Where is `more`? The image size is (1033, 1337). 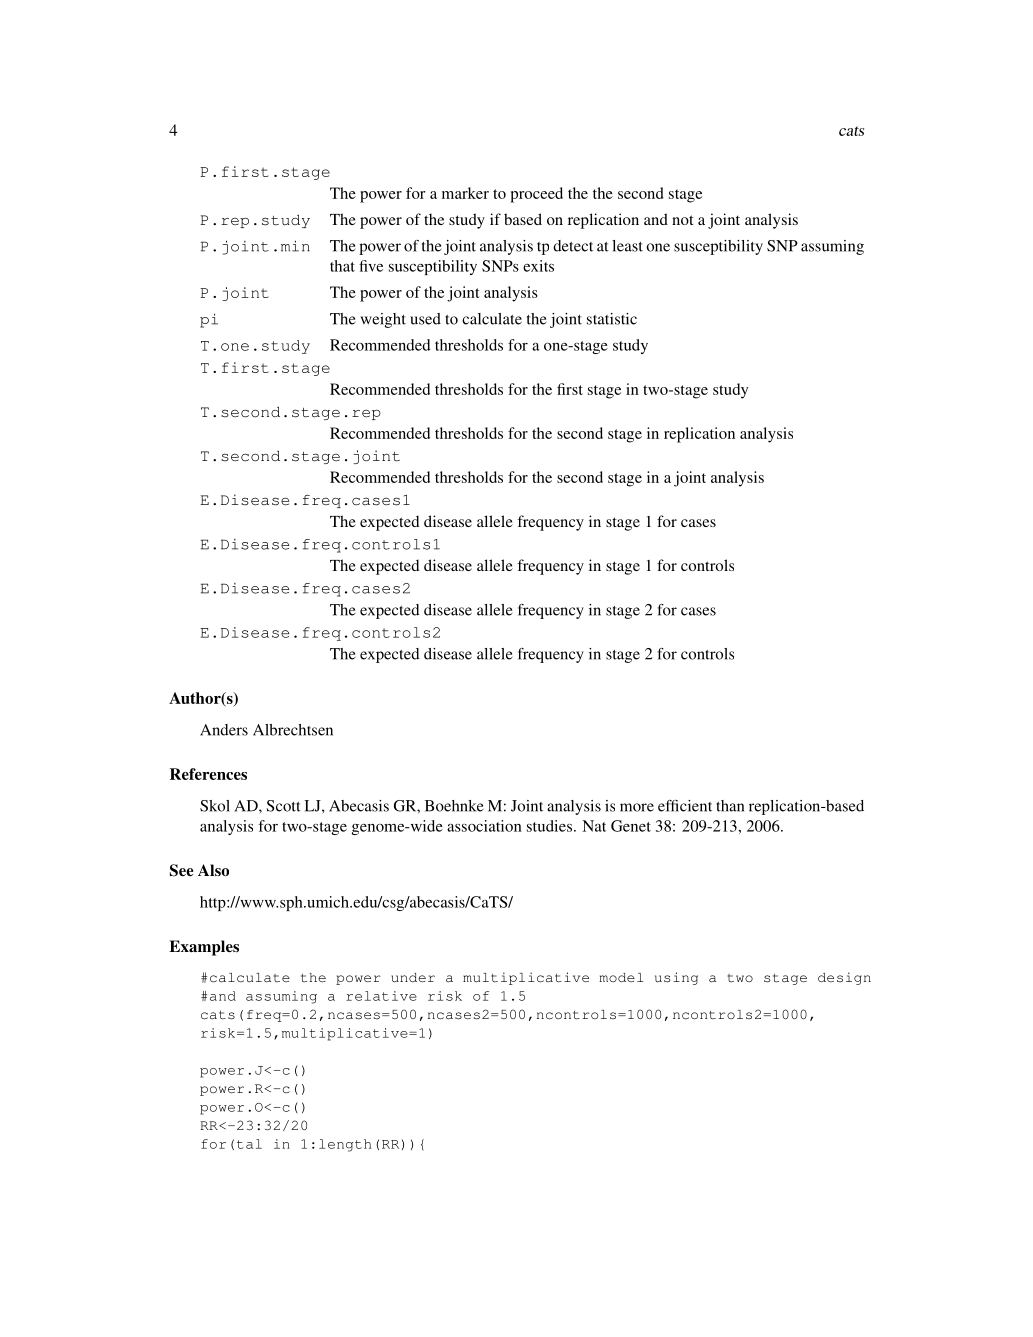 more is located at coordinates (637, 807).
